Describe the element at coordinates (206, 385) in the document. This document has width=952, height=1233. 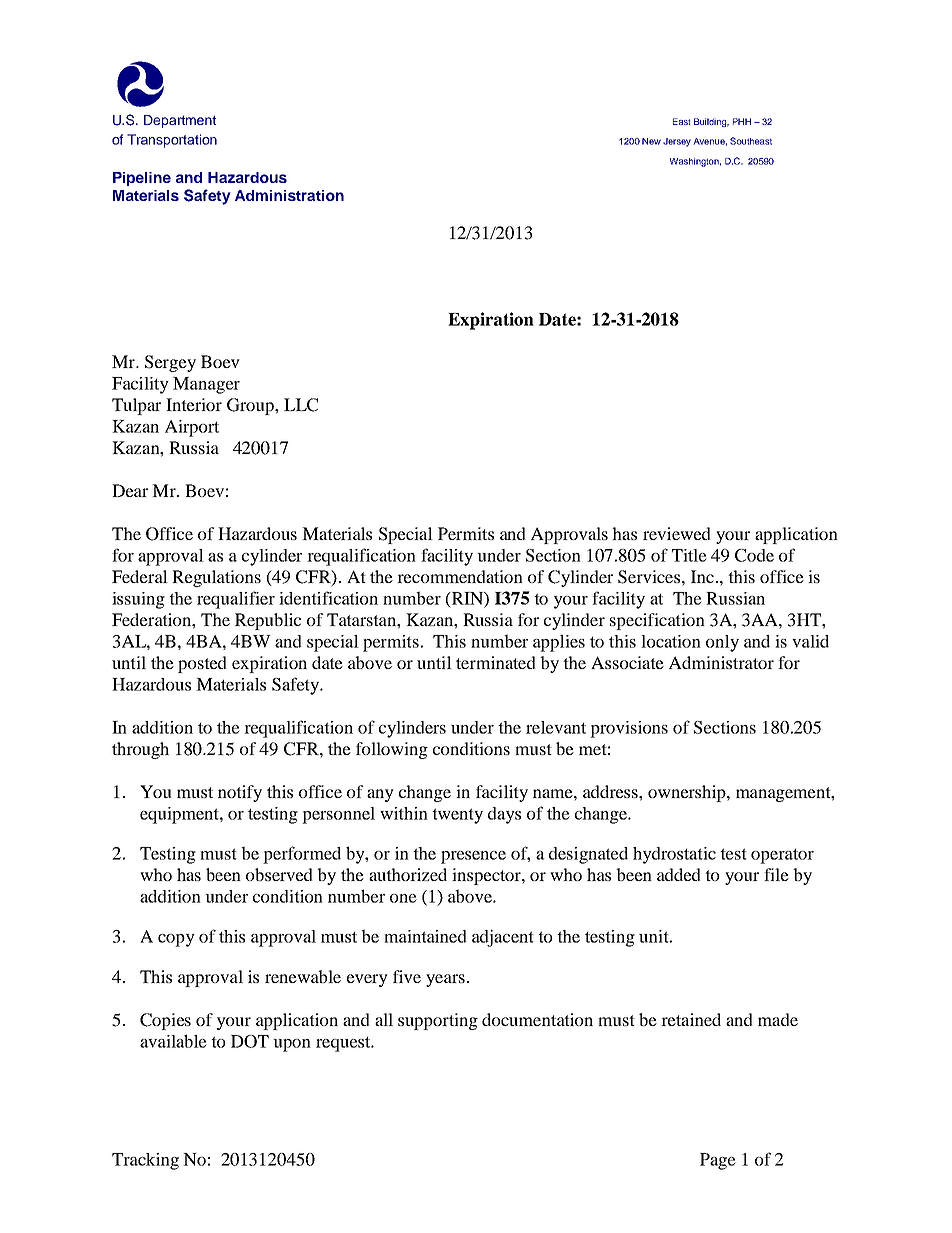
I see `Manager` at that location.
